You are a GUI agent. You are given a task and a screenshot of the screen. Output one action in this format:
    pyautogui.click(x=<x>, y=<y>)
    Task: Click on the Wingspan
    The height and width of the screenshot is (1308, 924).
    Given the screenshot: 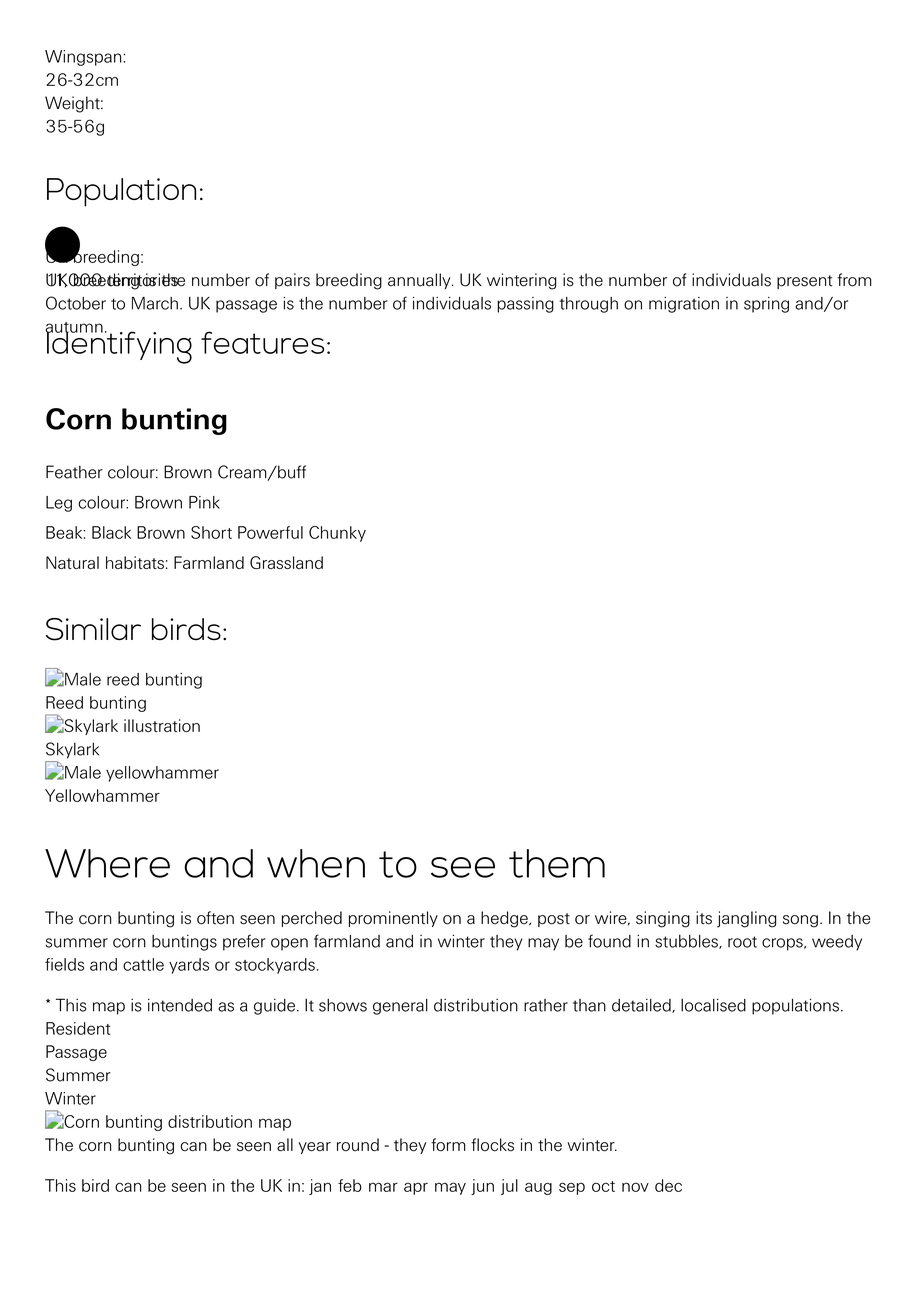 What is the action you would take?
    pyautogui.click(x=84, y=58)
